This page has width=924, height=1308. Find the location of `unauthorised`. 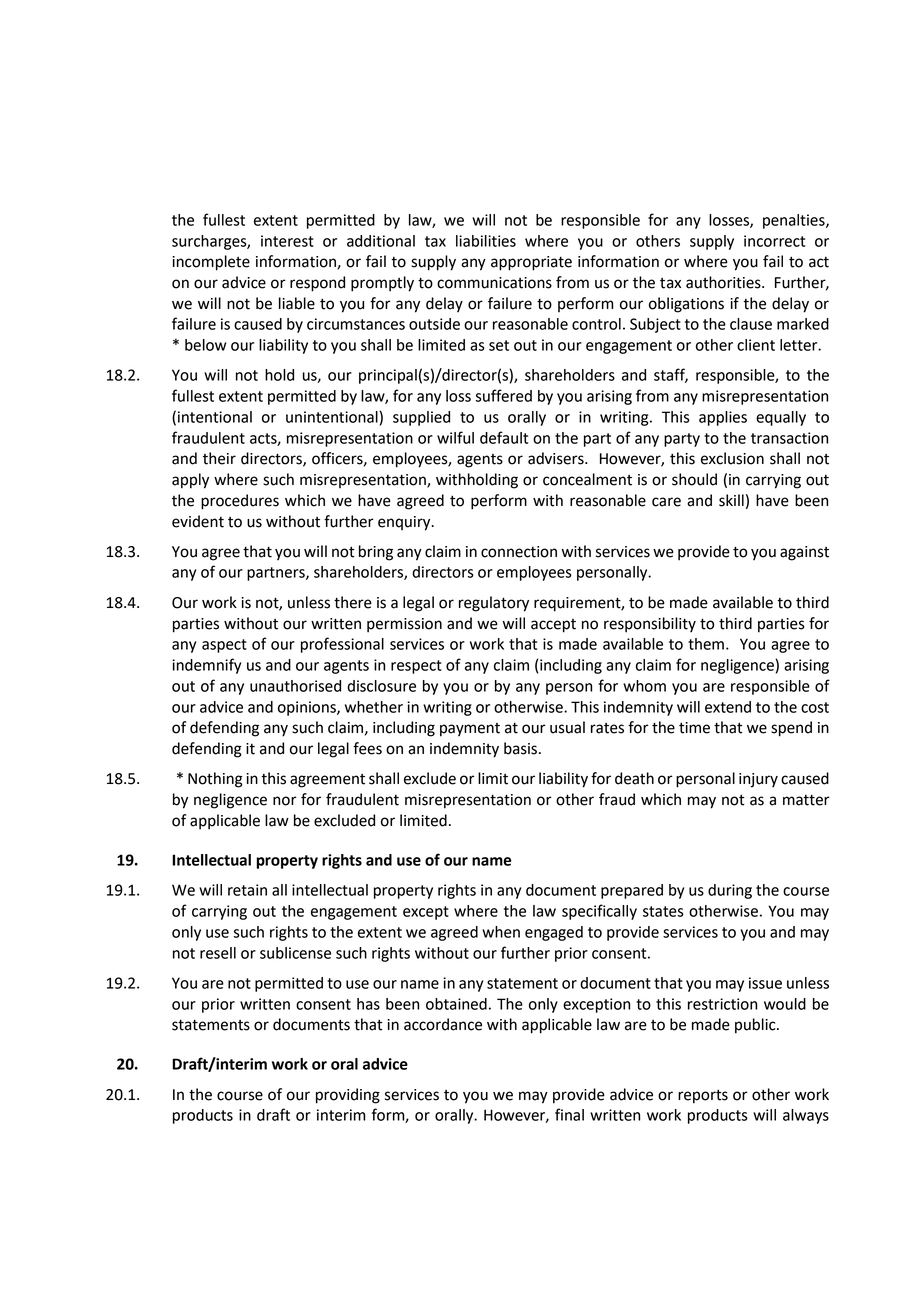

unauthorised is located at coordinates (295, 686).
